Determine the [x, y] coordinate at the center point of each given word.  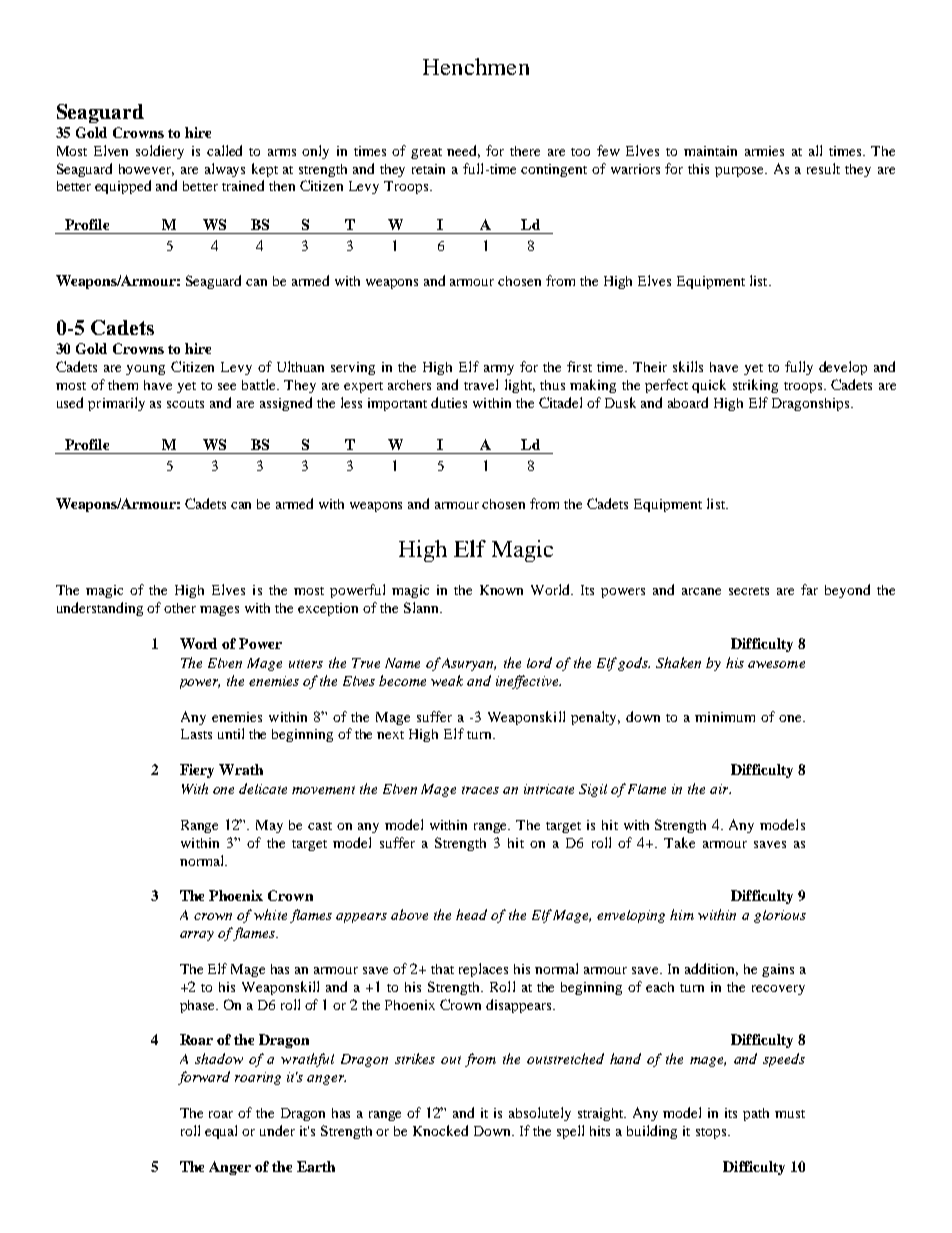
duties [449, 402]
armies [764, 151]
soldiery [160, 152]
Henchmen [476, 66]
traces [480, 790]
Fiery [197, 771]
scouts [185, 404]
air [720, 789]
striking [755, 386]
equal [221, 1132]
